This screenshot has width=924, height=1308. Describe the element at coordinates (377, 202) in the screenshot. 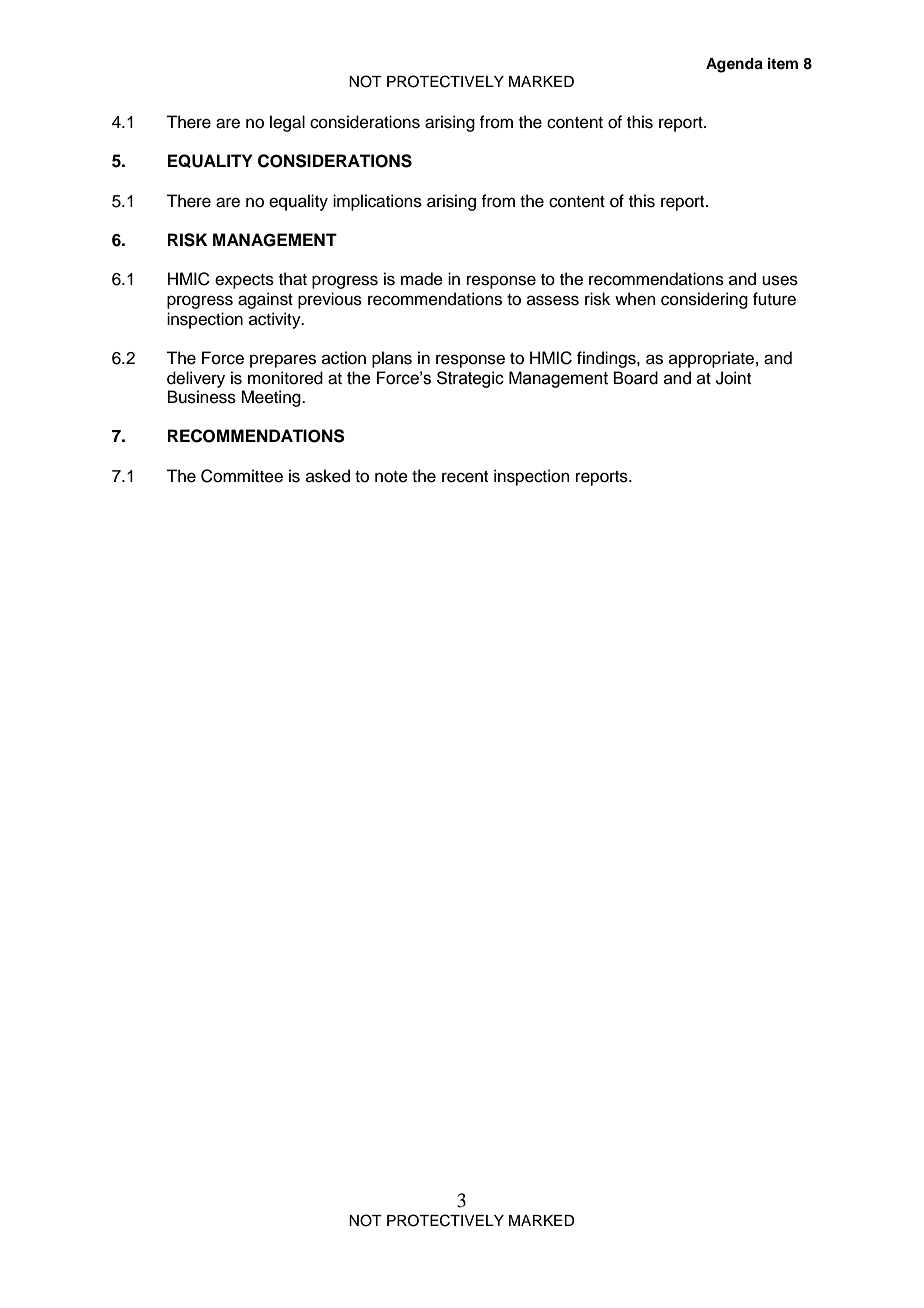

I see `implications` at that location.
